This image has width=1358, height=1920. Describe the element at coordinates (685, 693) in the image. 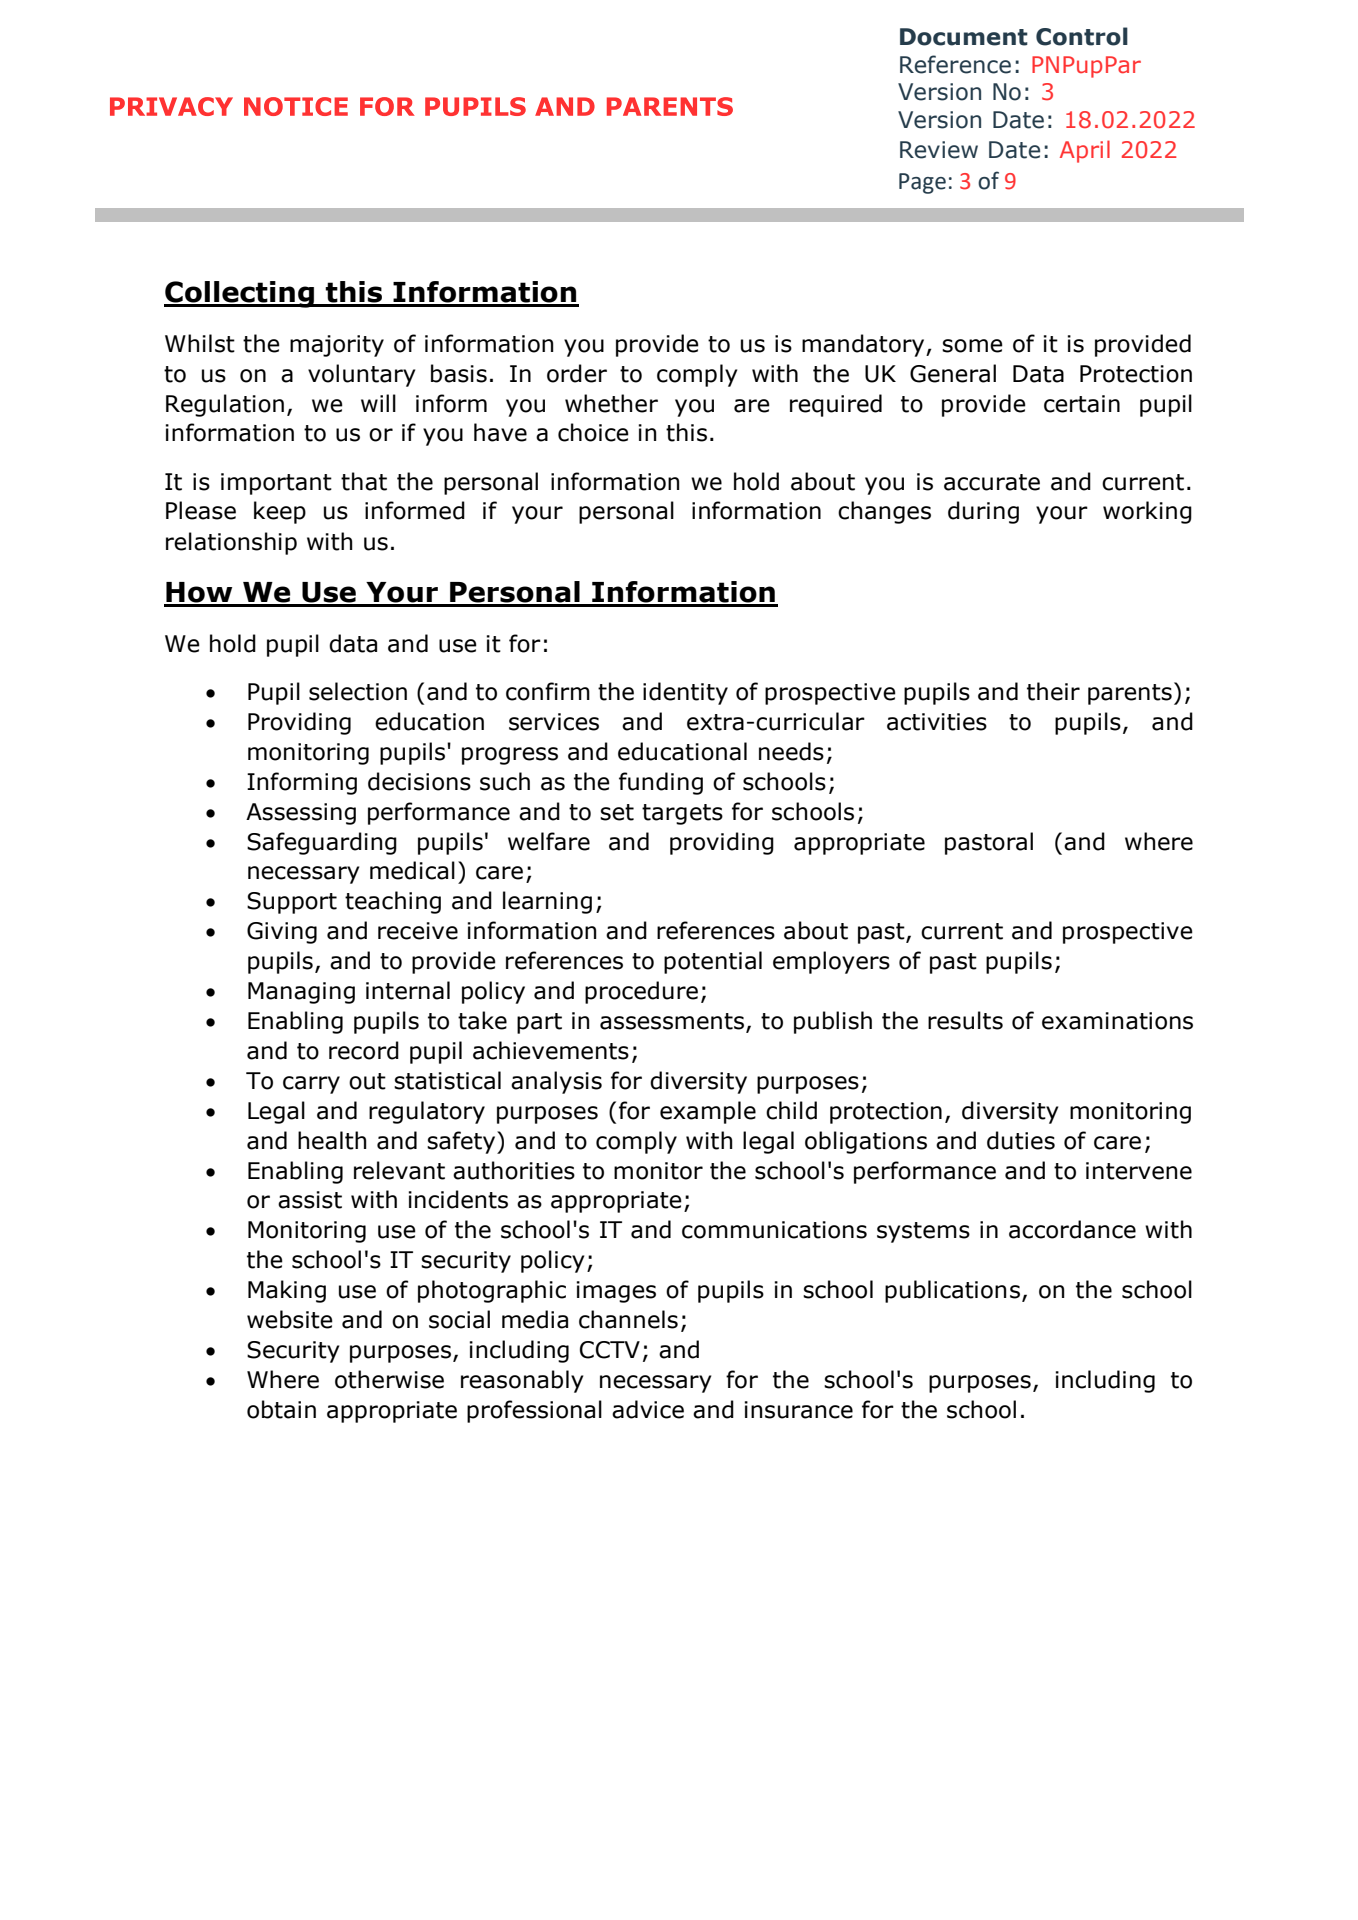

I see `identity` at that location.
